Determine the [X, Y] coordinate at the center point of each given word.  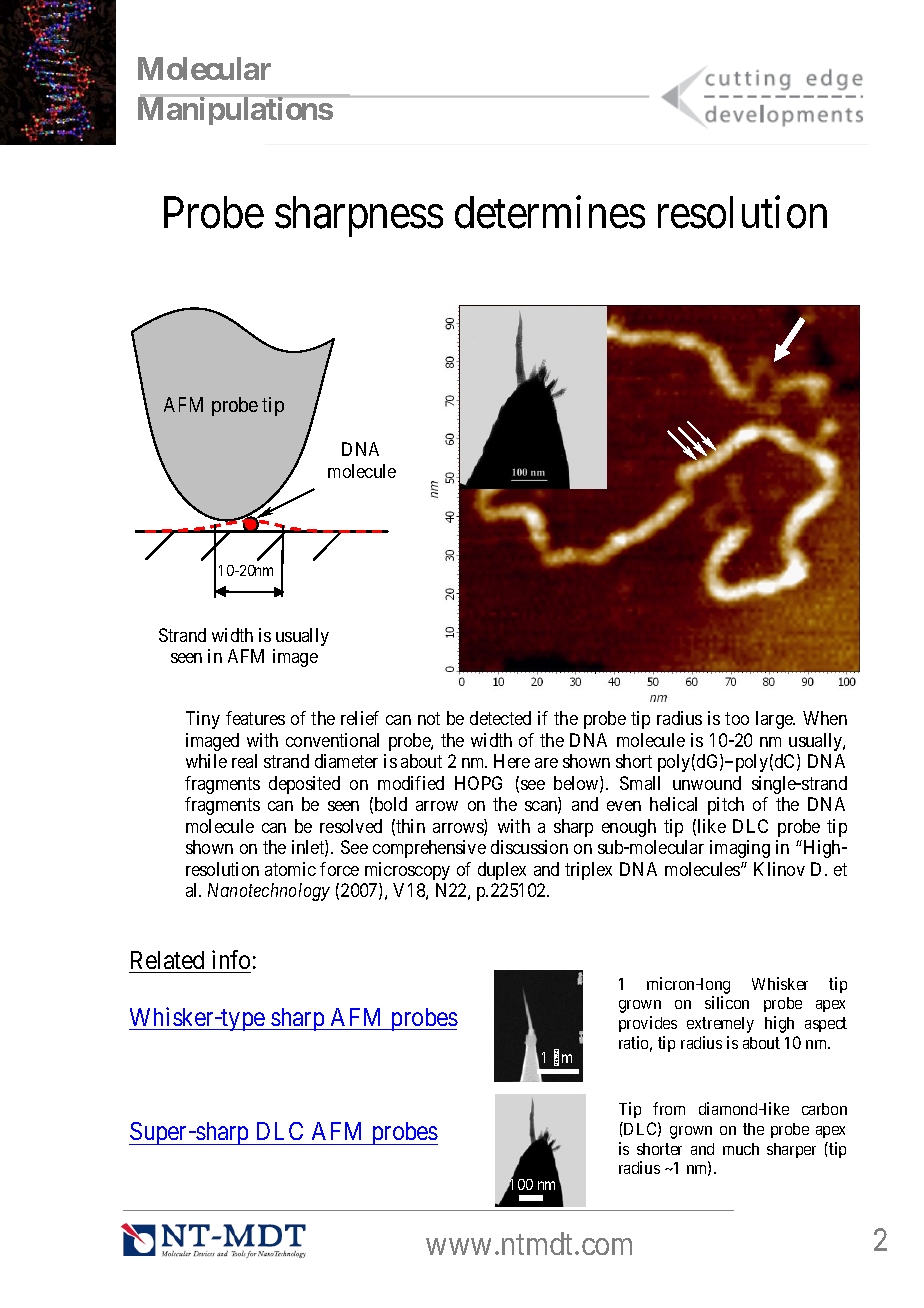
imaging [740, 849]
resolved [351, 826]
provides [648, 1024]
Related [167, 960]
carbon [824, 1109]
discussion [529, 847]
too [737, 719]
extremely [720, 1025]
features [255, 718]
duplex [502, 871]
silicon [727, 1002]
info [231, 959]
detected [500, 718]
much [741, 1149]
